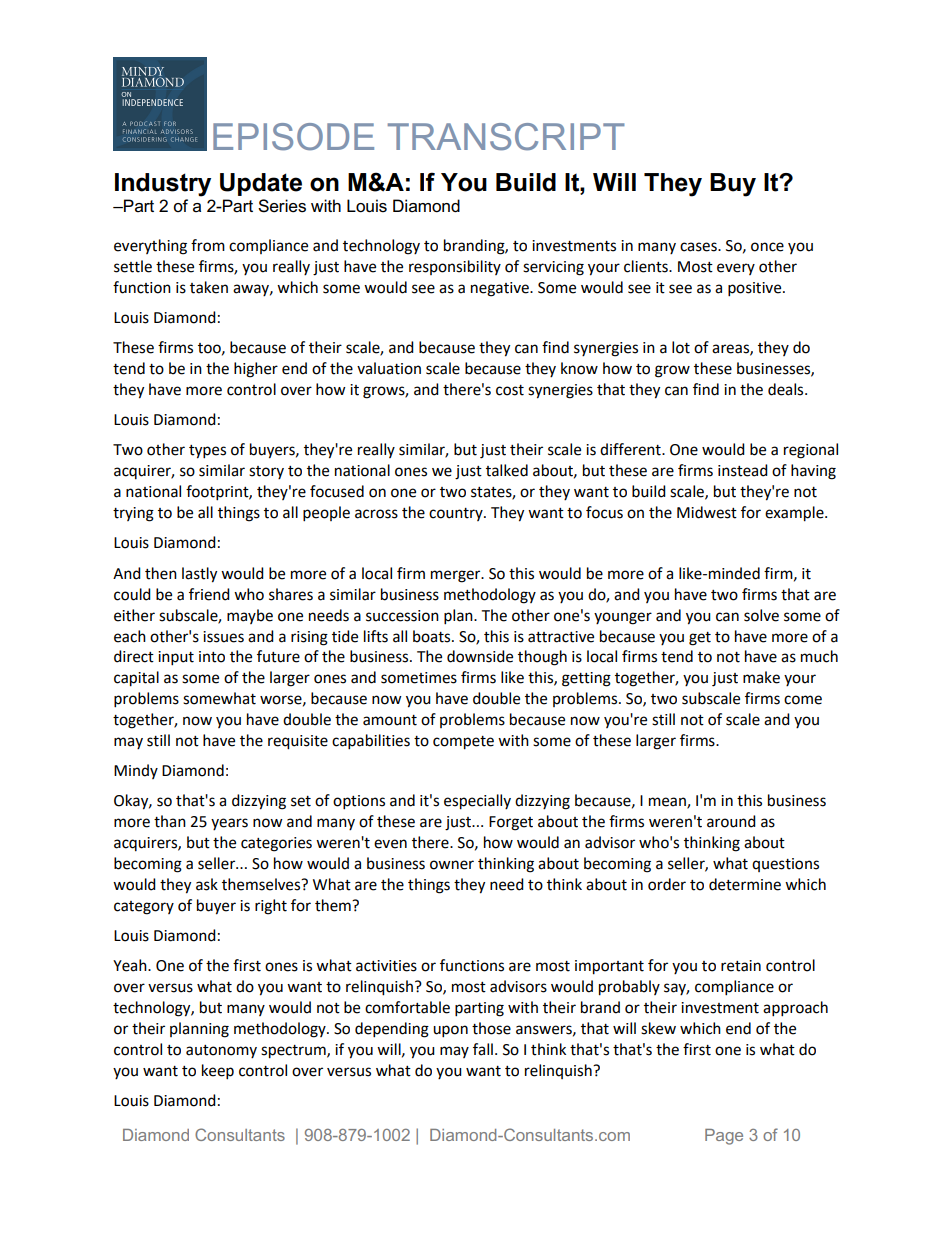 The image size is (952, 1233). What do you see at coordinates (223, 637) in the image?
I see `issues` at bounding box center [223, 637].
